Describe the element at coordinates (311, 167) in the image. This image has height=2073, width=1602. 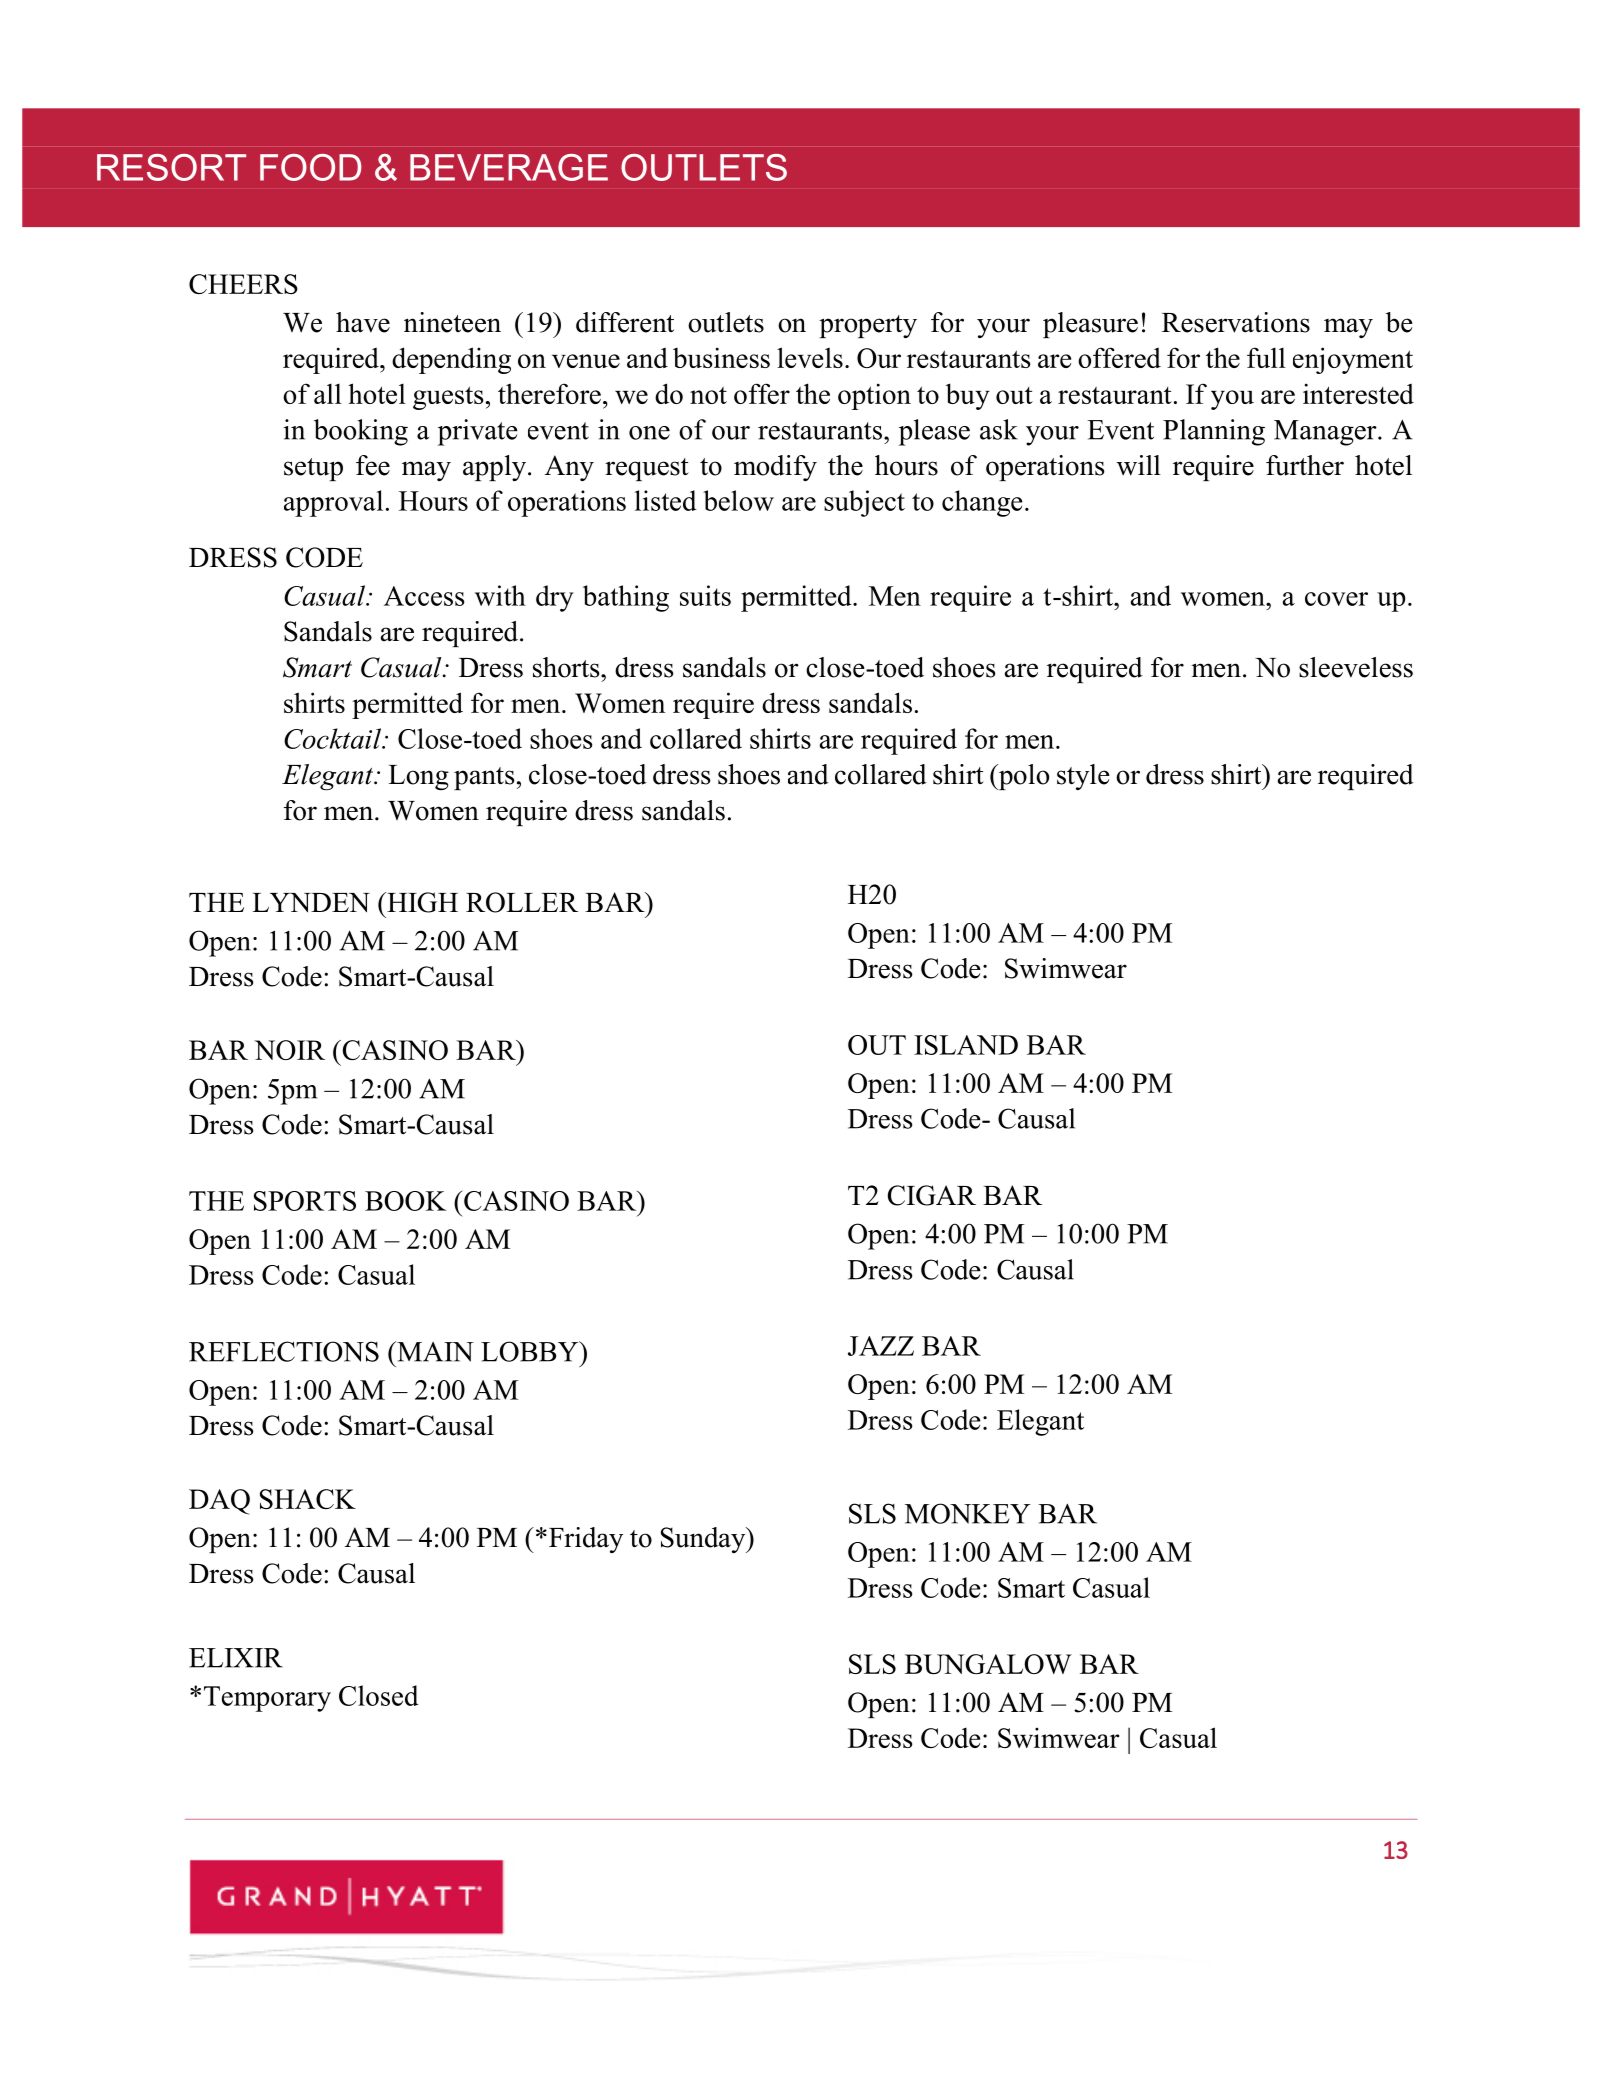
I see `FOOD` at that location.
